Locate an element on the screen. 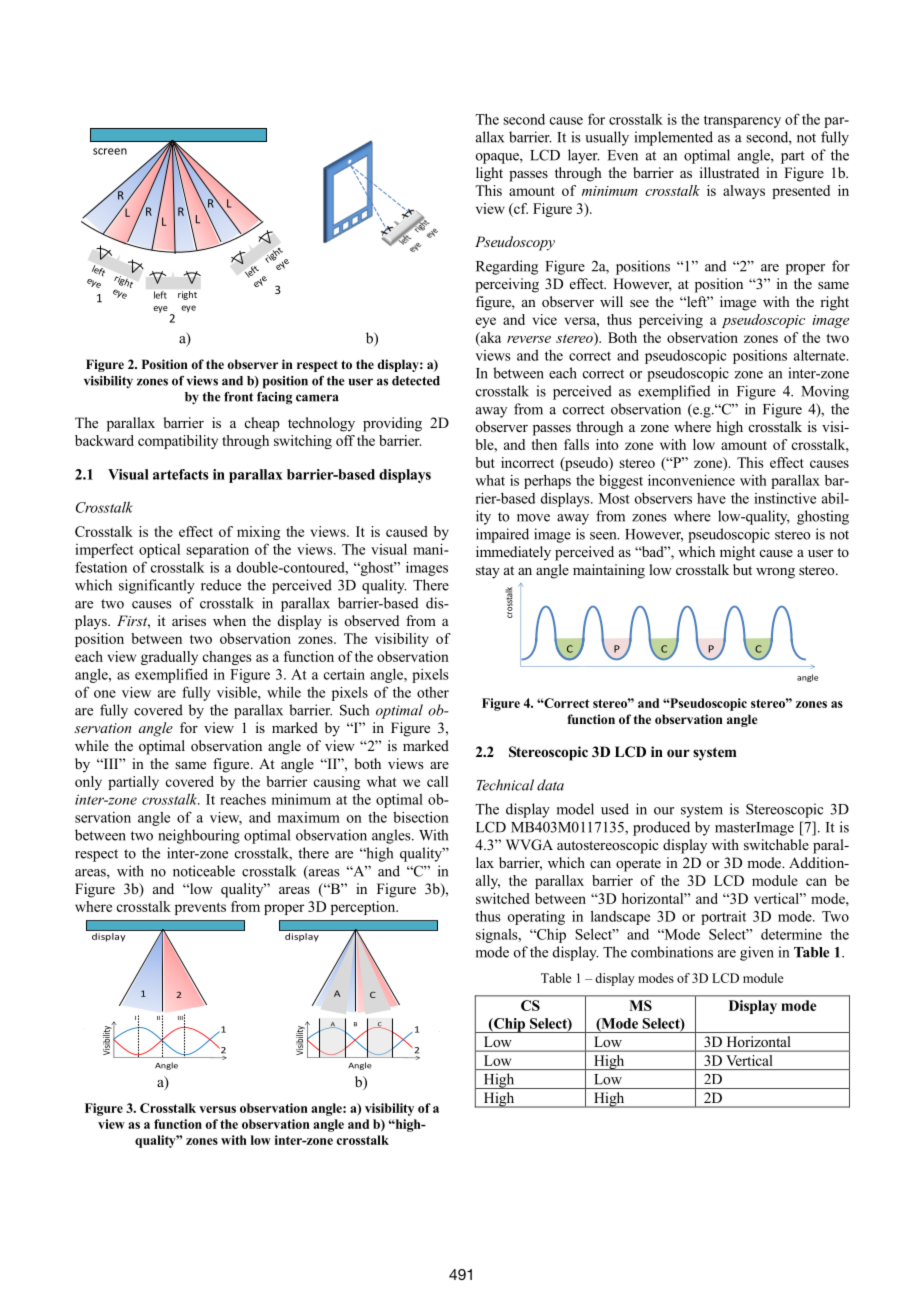  stay is located at coordinates (488, 572).
